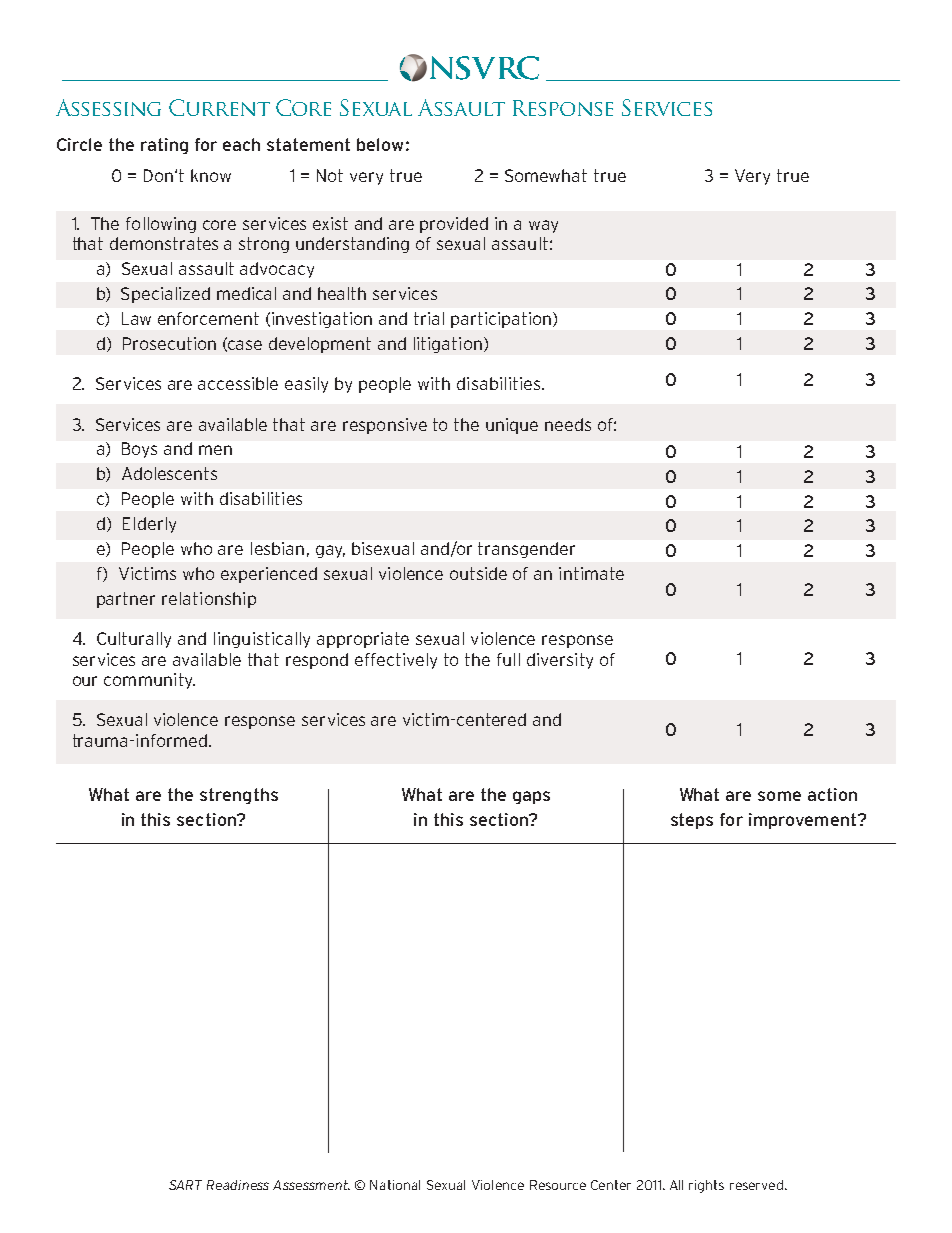 Image resolution: width=952 pixels, height=1233 pixels. What do you see at coordinates (380, 144) in the image?
I see `below` at bounding box center [380, 144].
